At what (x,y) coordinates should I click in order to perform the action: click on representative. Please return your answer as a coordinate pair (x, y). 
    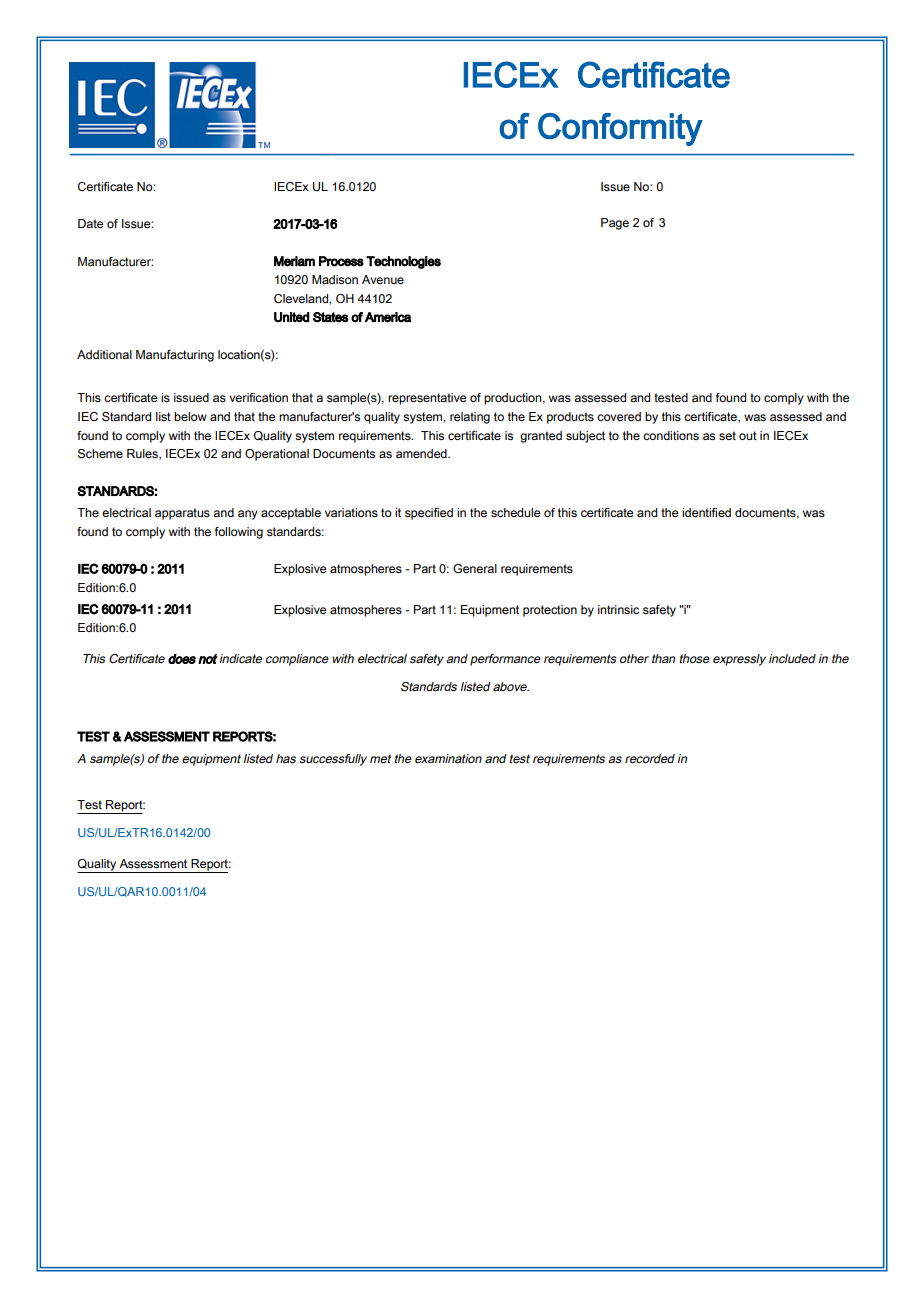
    Looking at the image, I should click on (427, 399).
